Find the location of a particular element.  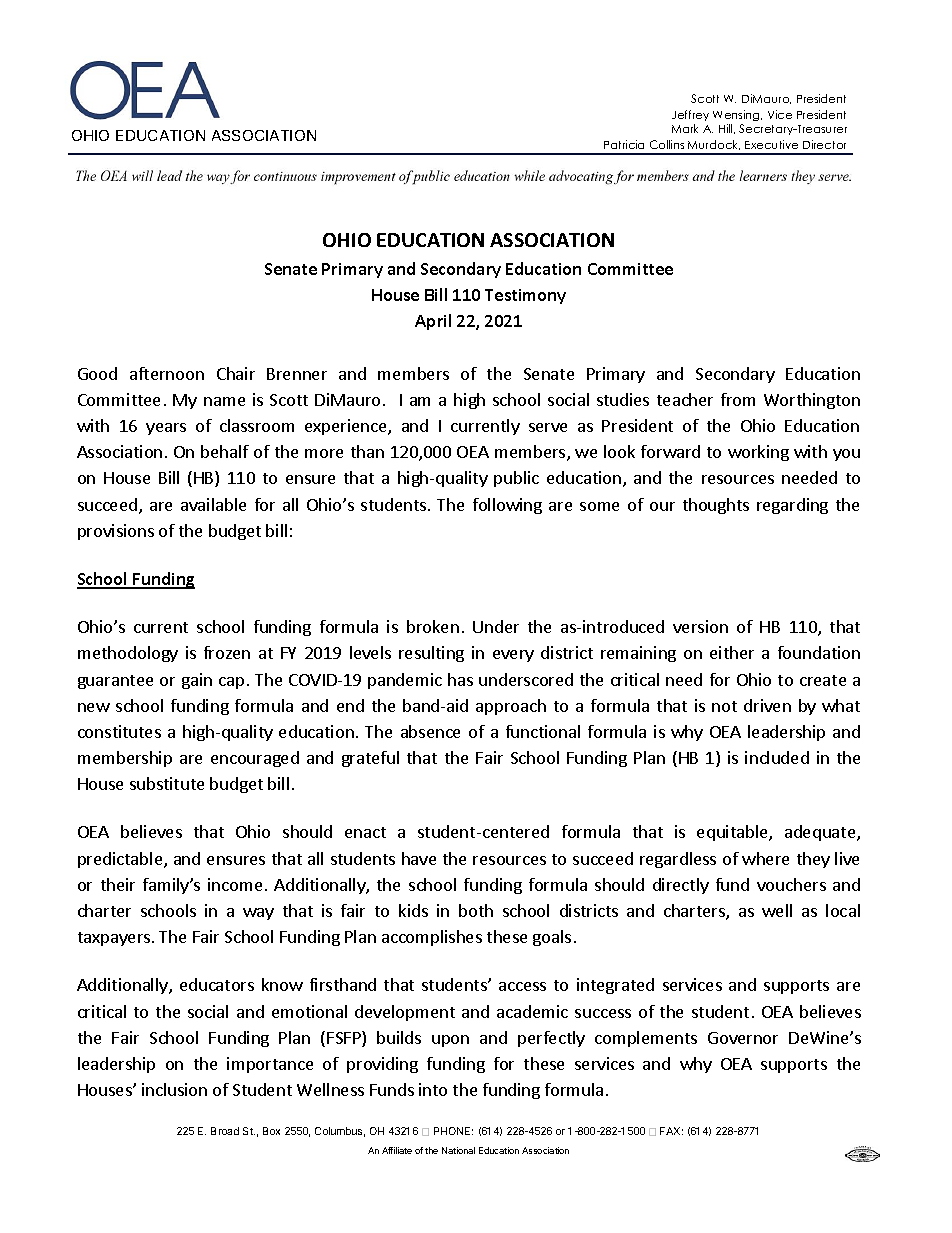

frozen is located at coordinates (227, 652).
